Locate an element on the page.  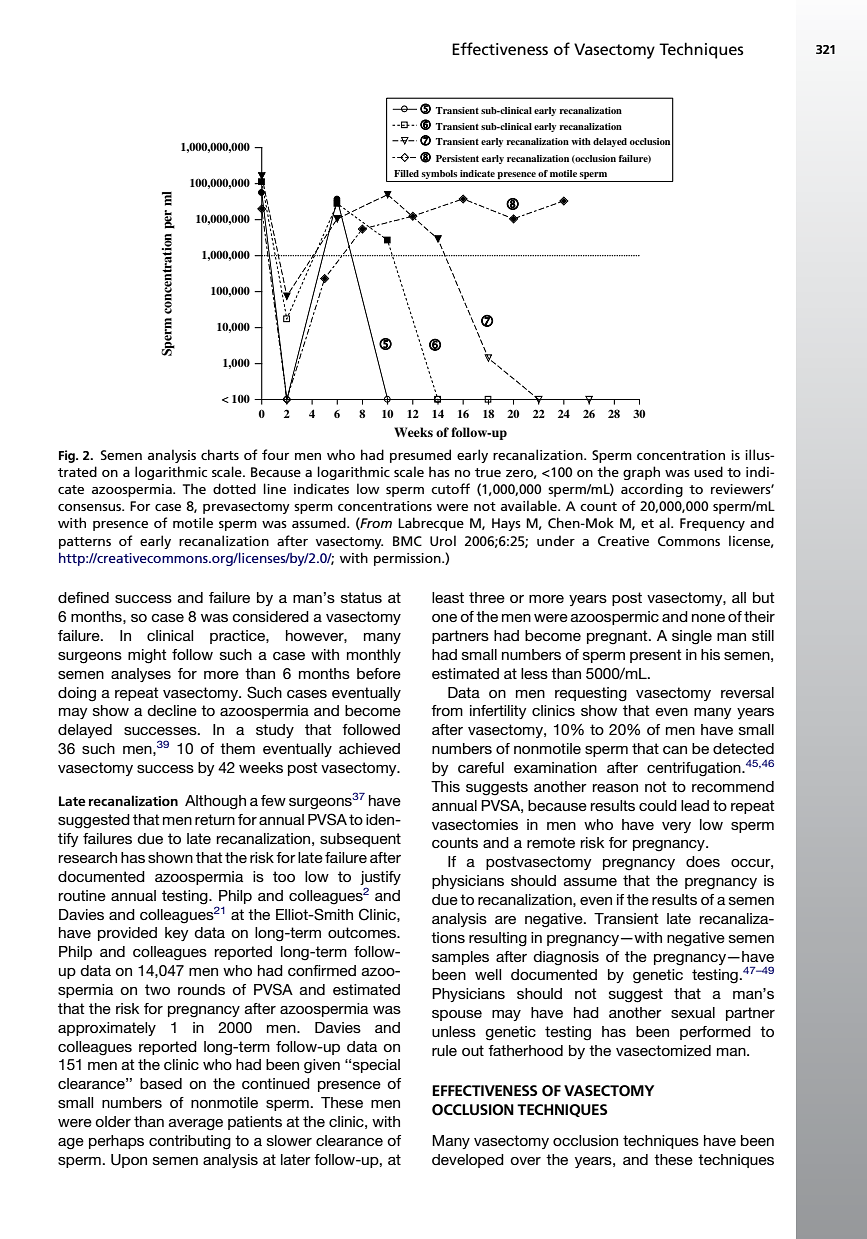
perhaps is located at coordinates (116, 1142).
